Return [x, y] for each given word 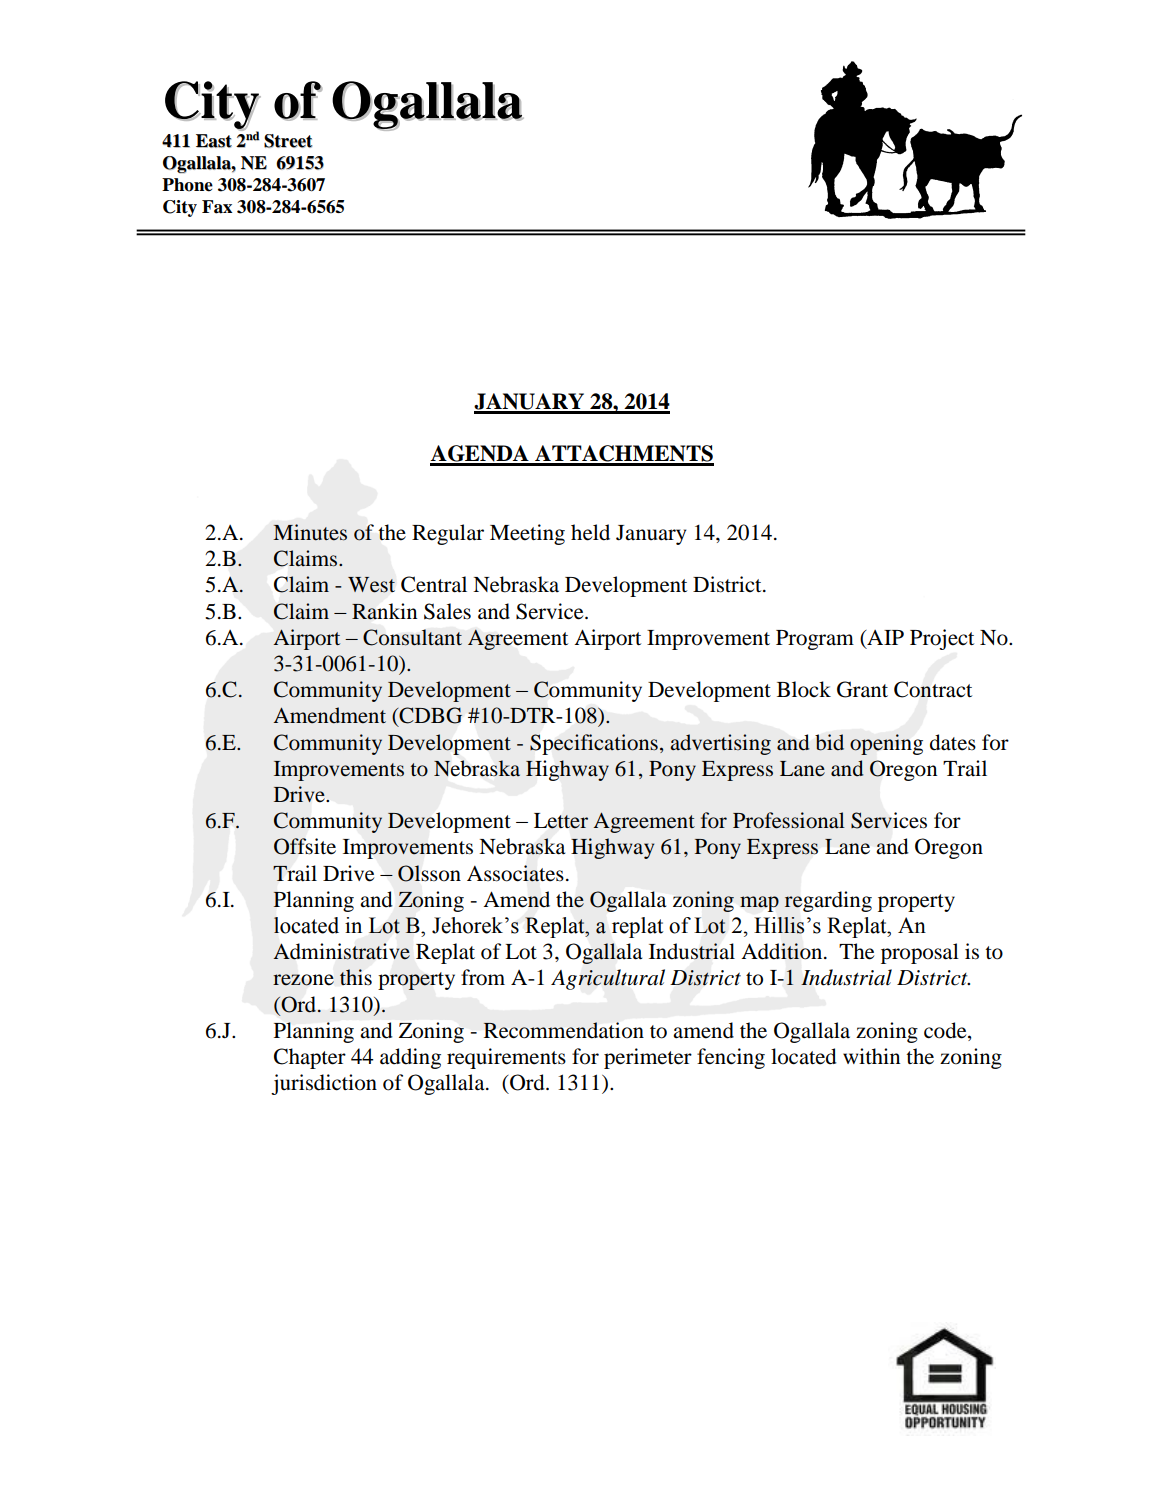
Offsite [305, 846]
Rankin [384, 611]
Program [815, 640]
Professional [789, 820]
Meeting [527, 534]
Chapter [310, 1058]
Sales [447, 611]
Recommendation [563, 1030]
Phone [187, 185]
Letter [561, 821]
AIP [884, 637]
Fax [217, 207]
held [590, 532]
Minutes [310, 532]
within [871, 1056]
